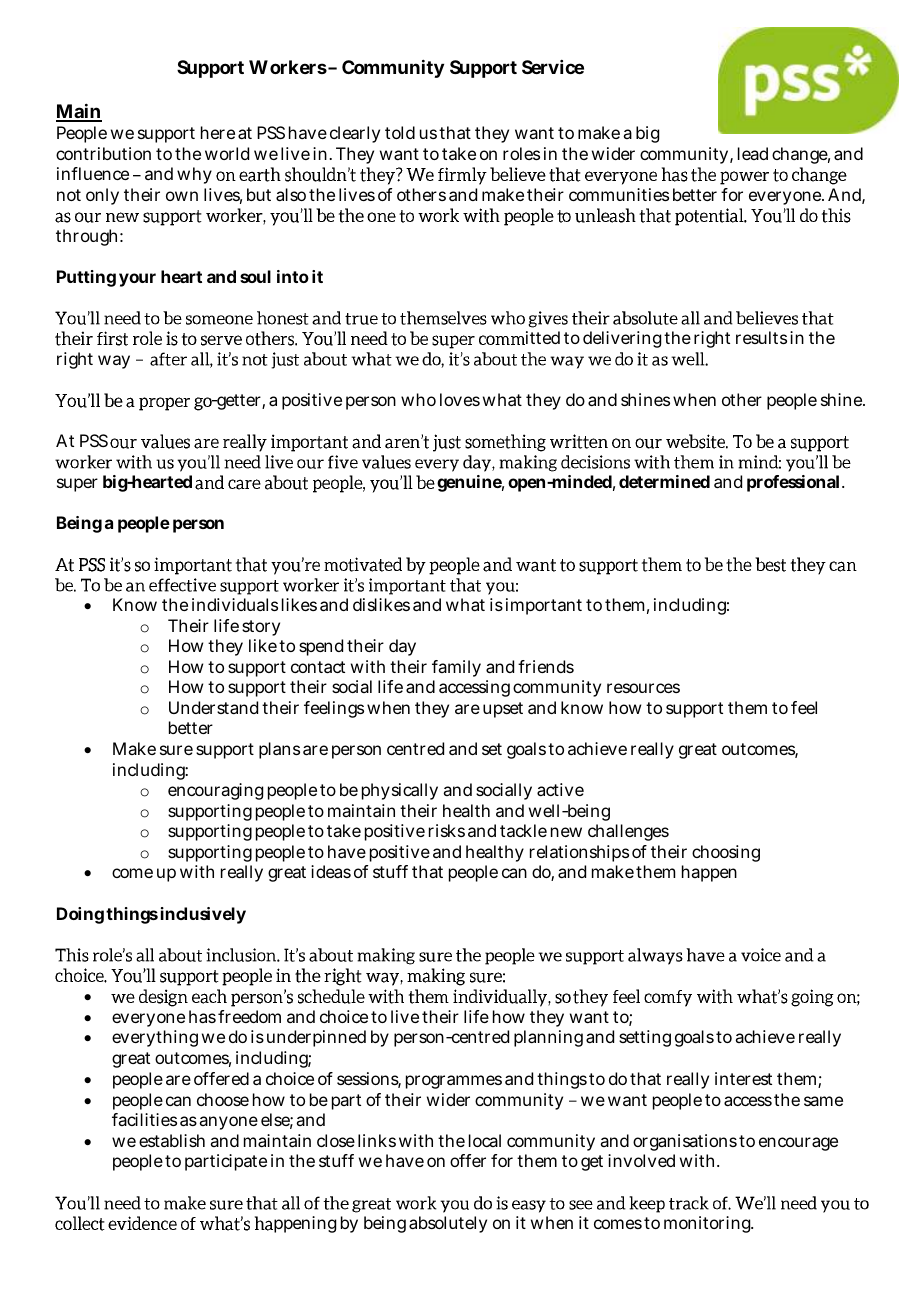 This screenshot has width=924, height=1308. What do you see at coordinates (77, 485) in the screenshot?
I see `super` at bounding box center [77, 485].
